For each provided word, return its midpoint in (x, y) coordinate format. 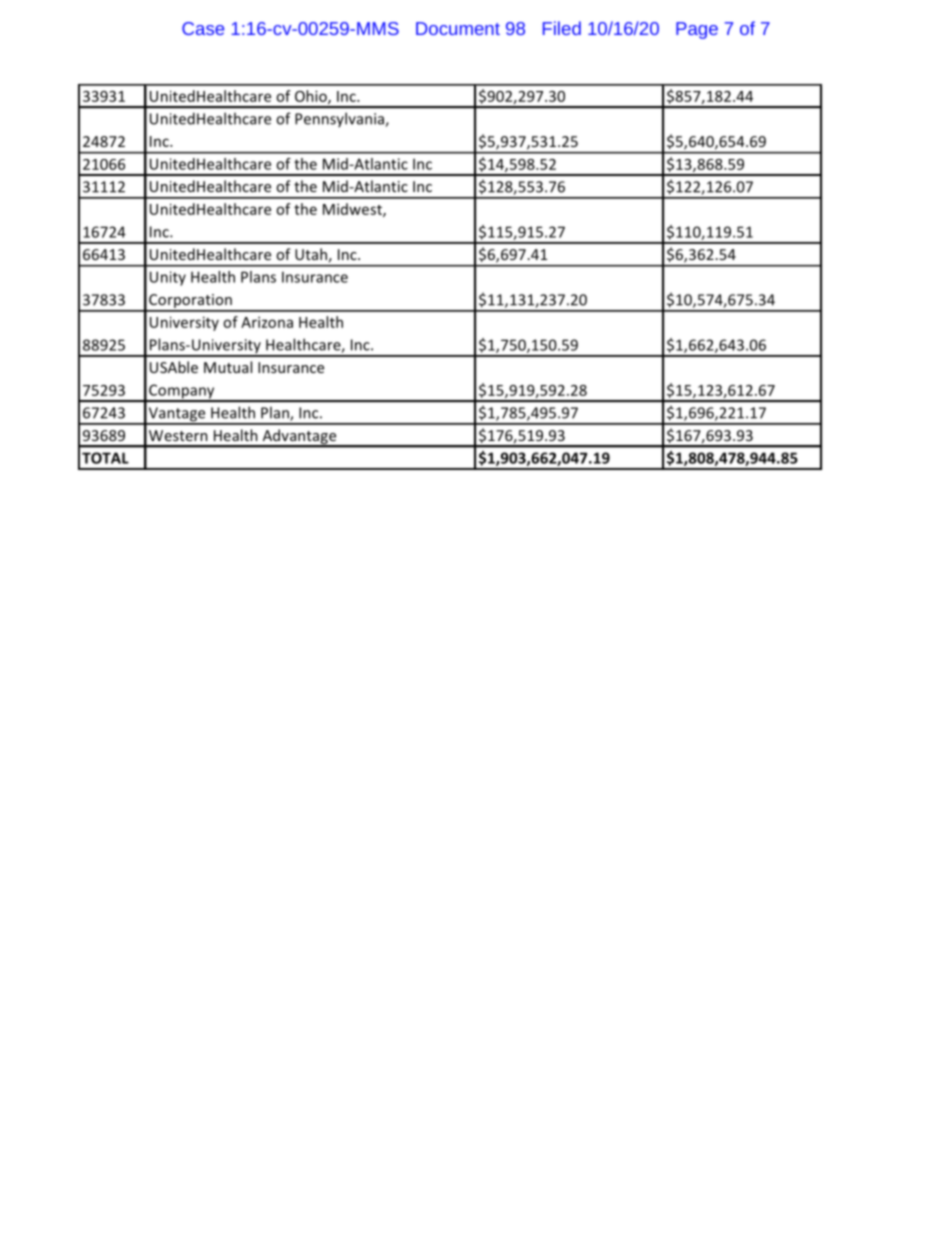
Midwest (353, 210)
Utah (311, 254)
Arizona (267, 322)
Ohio (312, 97)
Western (178, 435)
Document (458, 28)
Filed (562, 28)
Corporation (190, 302)
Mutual (228, 367)
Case (203, 28)
